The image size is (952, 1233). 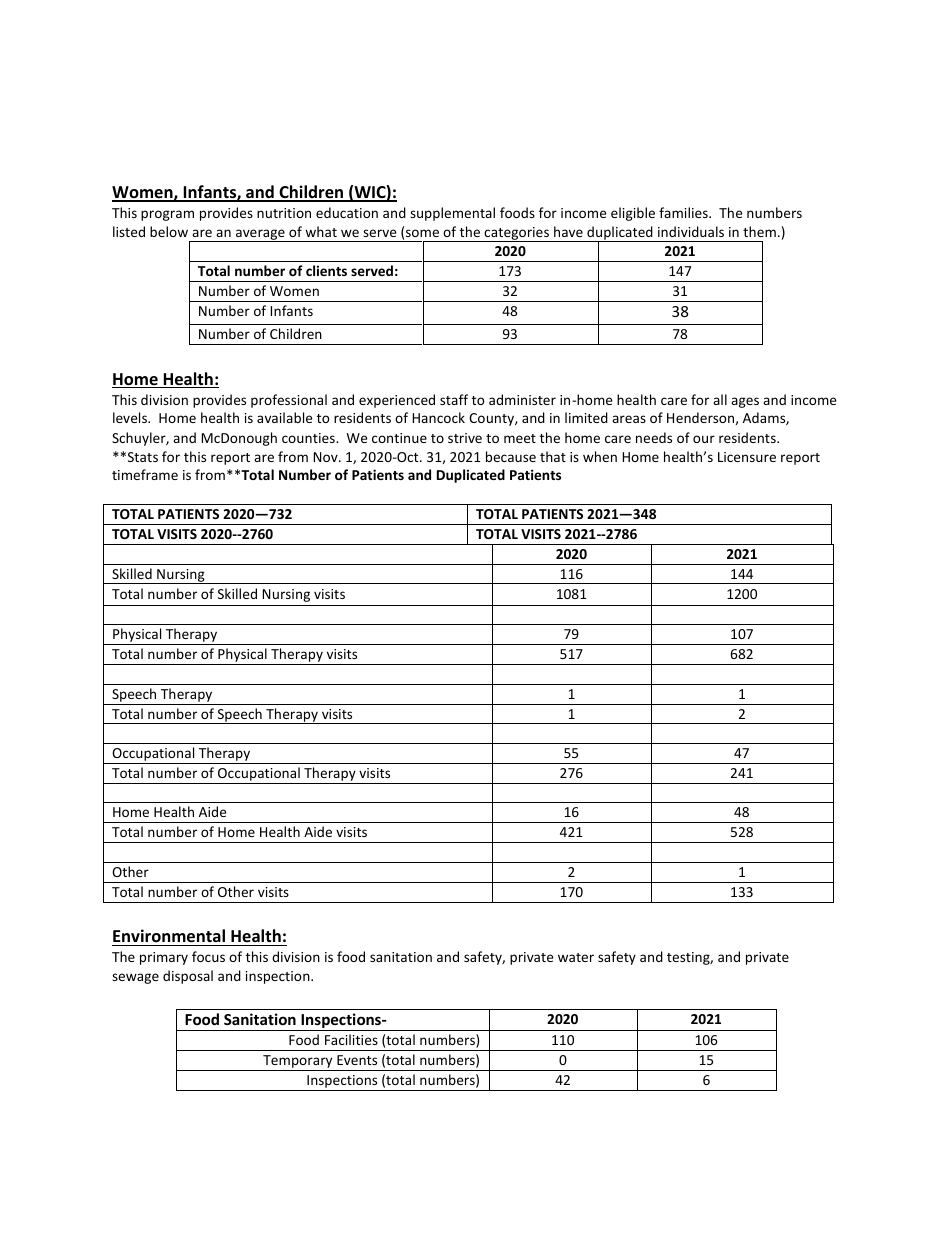 I want to click on Licensure, so click(x=747, y=457).
